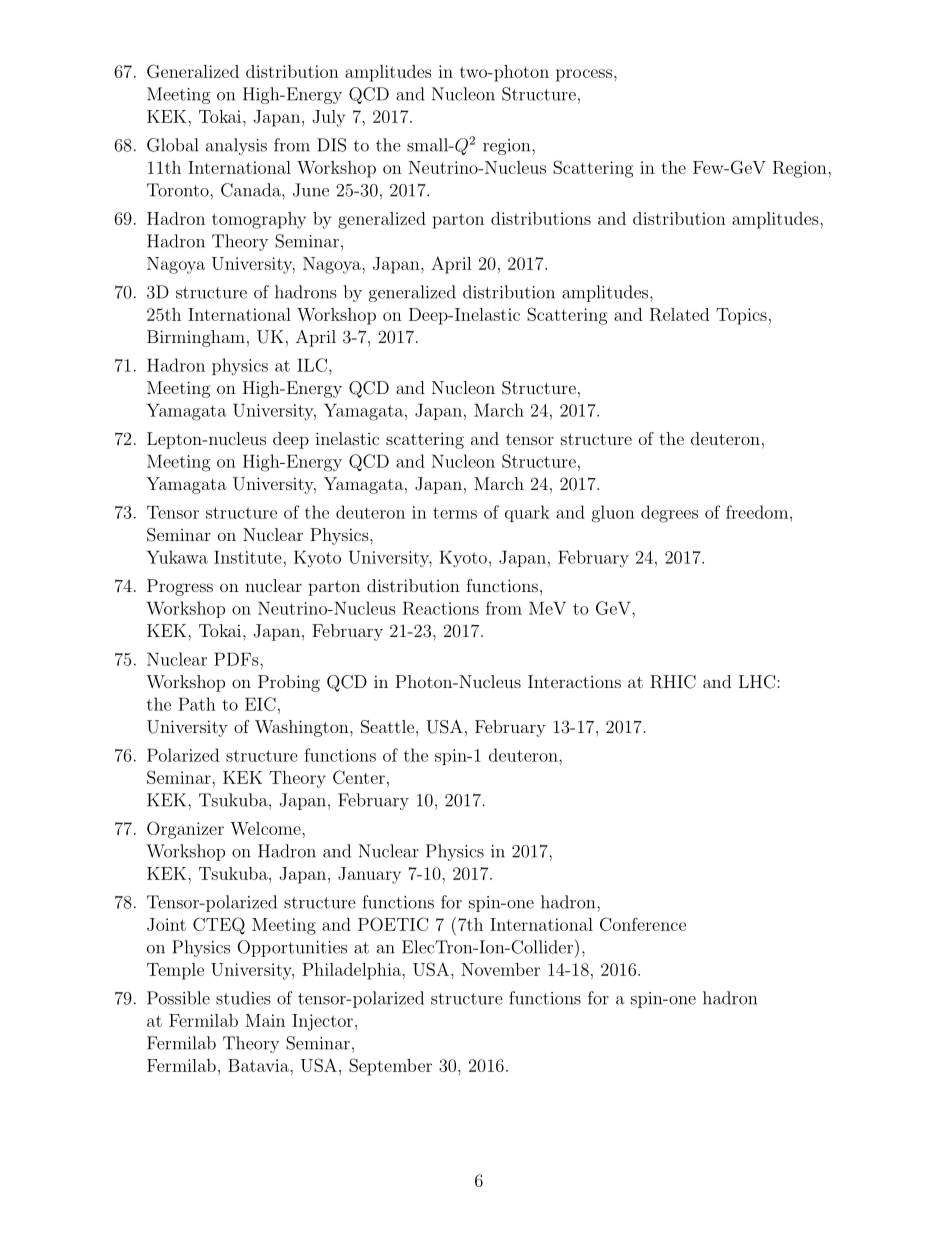 This screenshot has width=952, height=1233. Describe the element at coordinates (669, 514) in the screenshot. I see `degrees` at that location.
